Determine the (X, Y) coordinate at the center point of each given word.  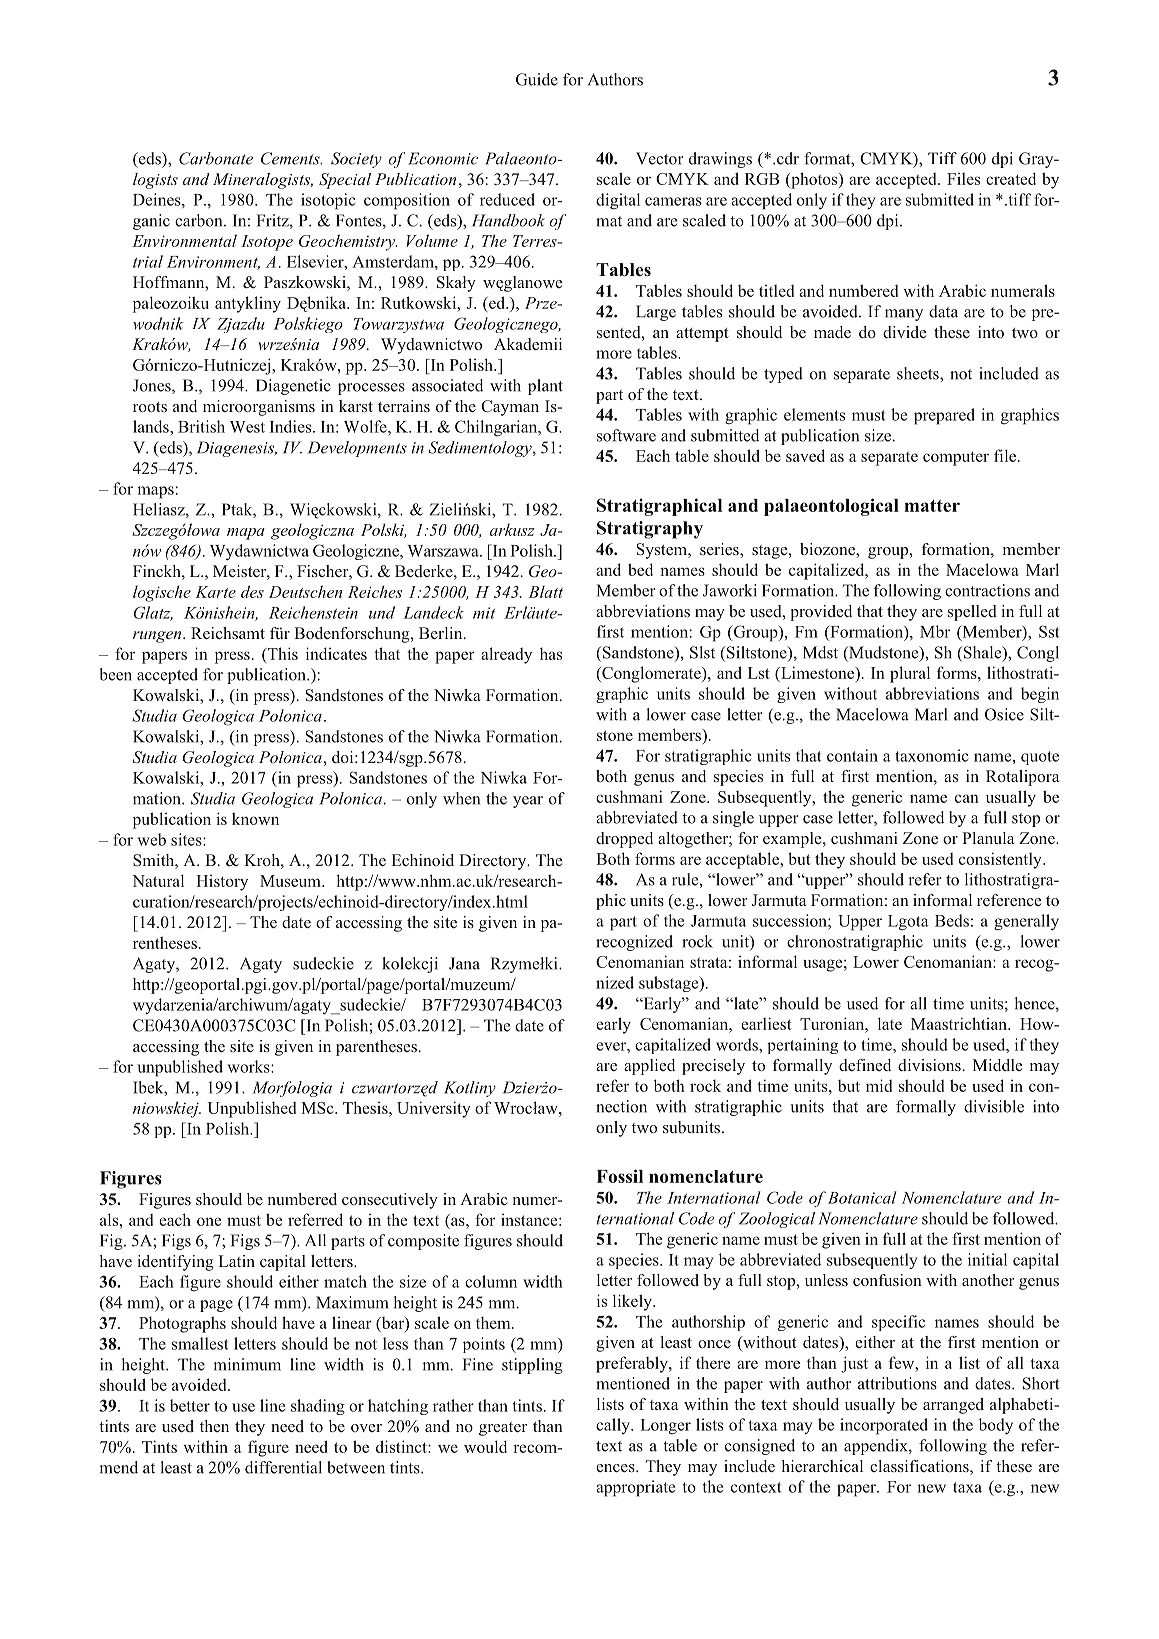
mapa (246, 534)
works (250, 1066)
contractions (987, 590)
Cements (291, 158)
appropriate (635, 1488)
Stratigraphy (650, 530)
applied (649, 1067)
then (214, 1426)
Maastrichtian (960, 1023)
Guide (537, 79)
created (1011, 178)
